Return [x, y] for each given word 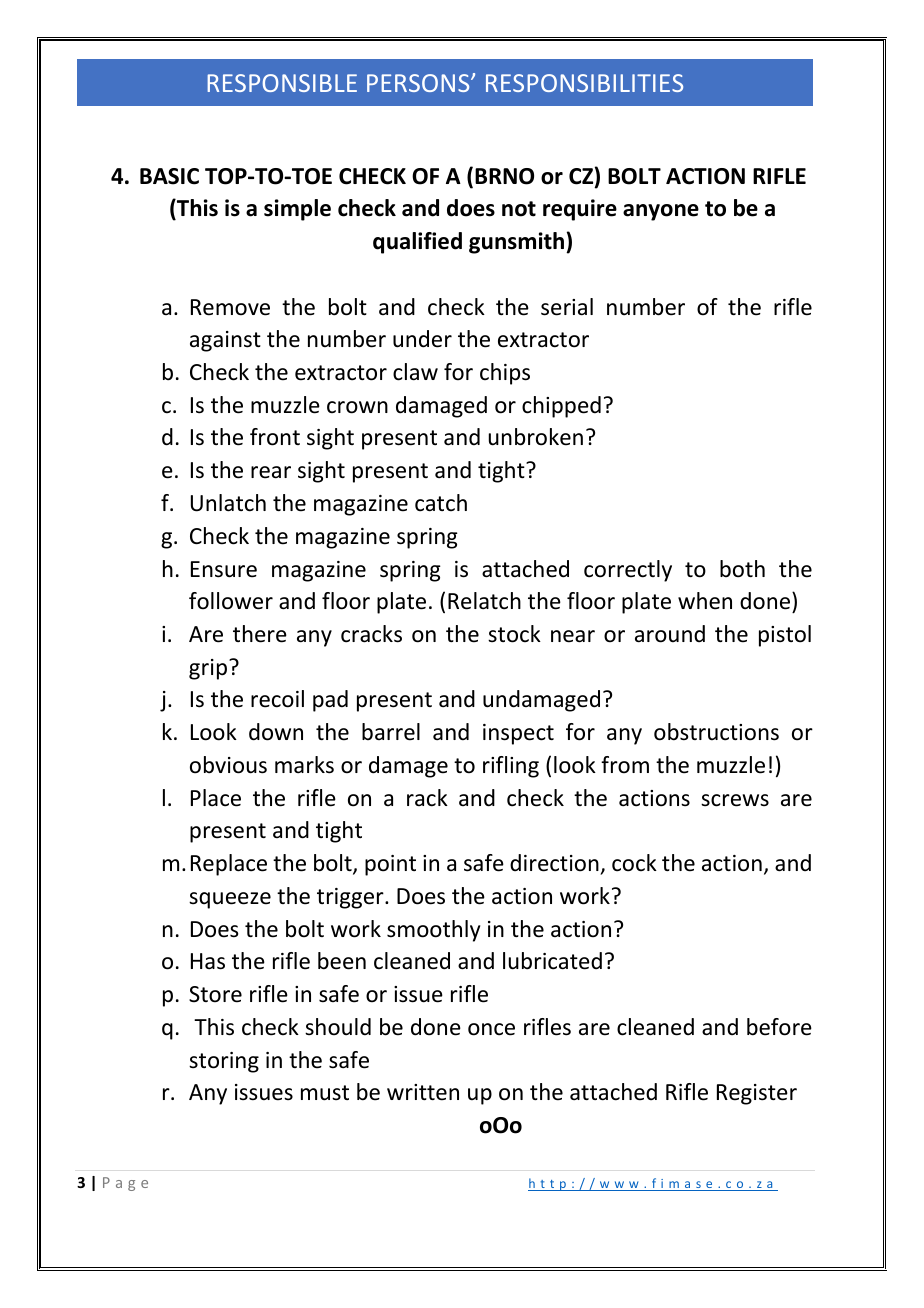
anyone [661, 212]
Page [125, 1184]
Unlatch [228, 503]
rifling [511, 767]
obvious [228, 765]
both [742, 569]
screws [735, 800]
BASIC [169, 176]
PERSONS [419, 83]
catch [441, 503]
